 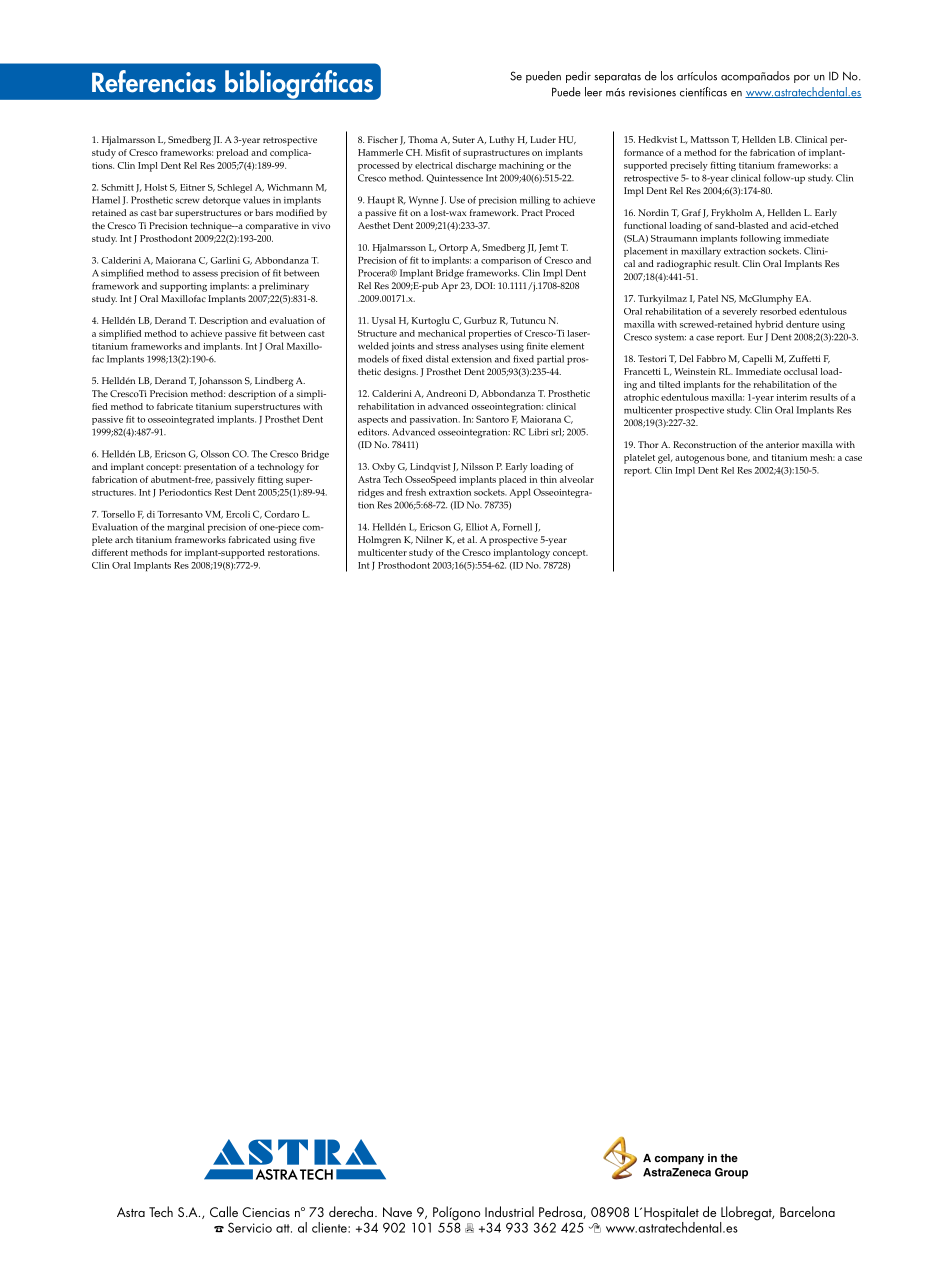 What do you see at coordinates (220, 381) in the image?
I see `Johansson` at bounding box center [220, 381].
